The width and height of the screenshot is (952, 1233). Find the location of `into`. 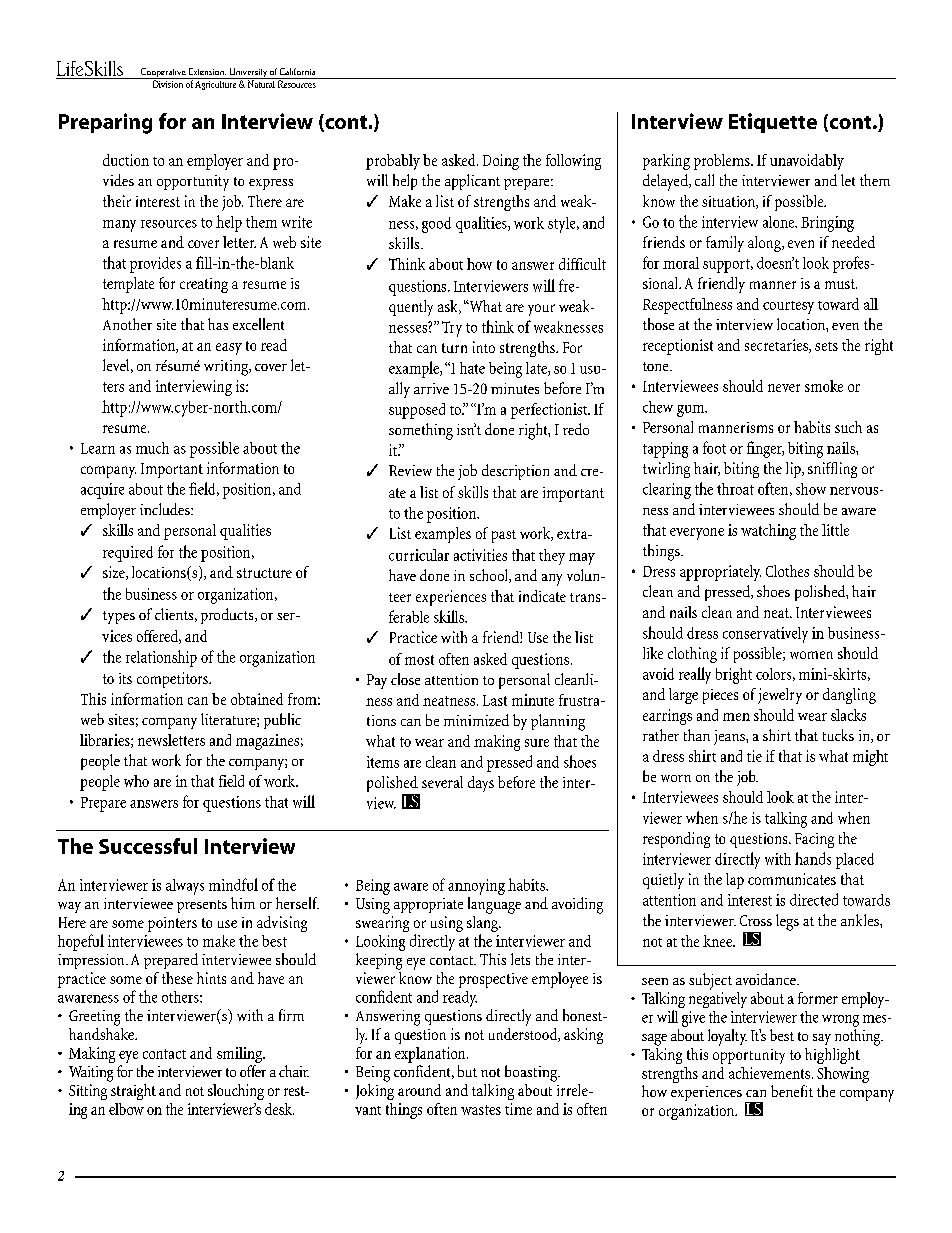

into is located at coordinates (484, 347).
